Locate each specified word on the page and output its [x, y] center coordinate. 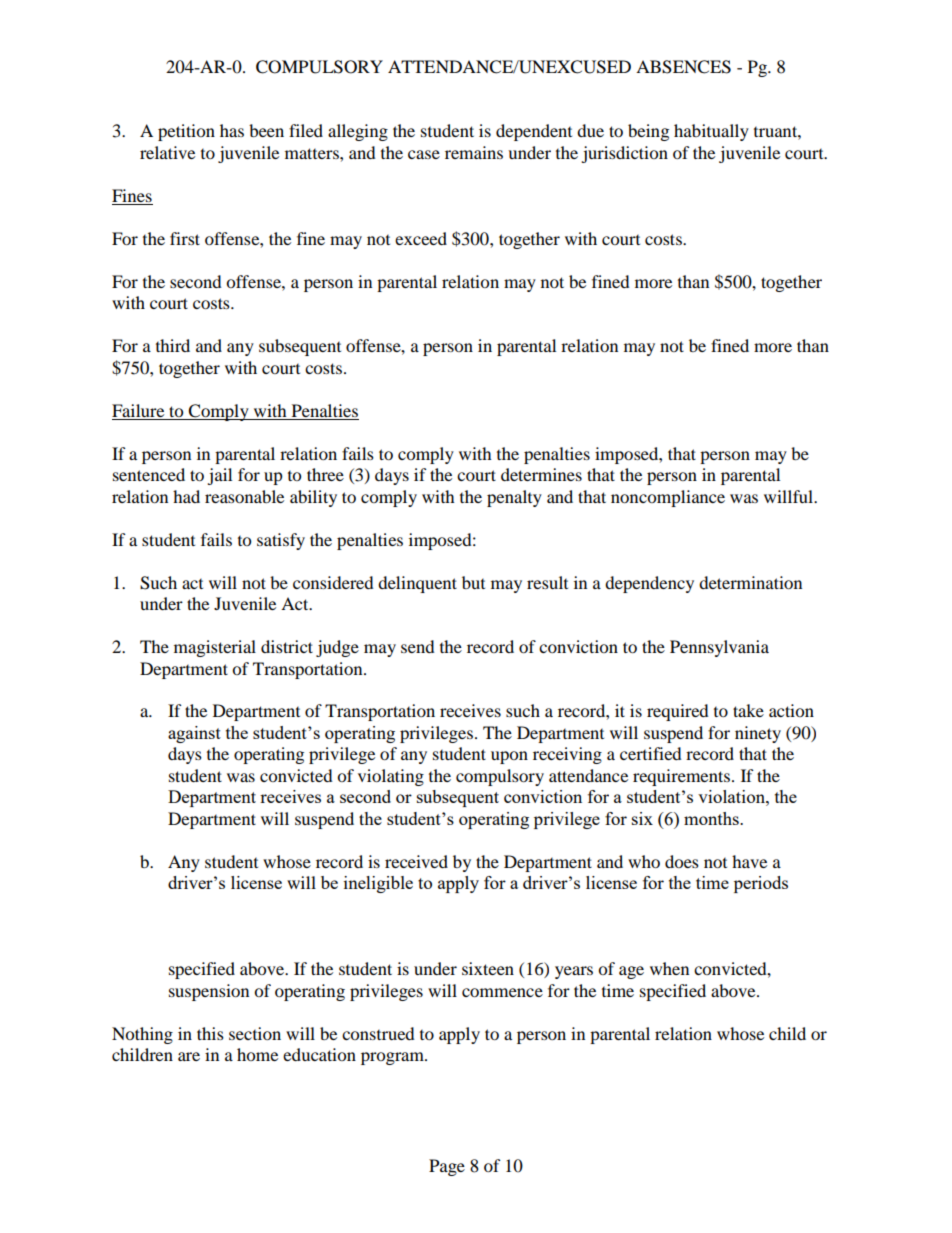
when [669, 968]
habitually [711, 132]
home [257, 1054]
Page [447, 1167]
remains [474, 152]
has [232, 130]
